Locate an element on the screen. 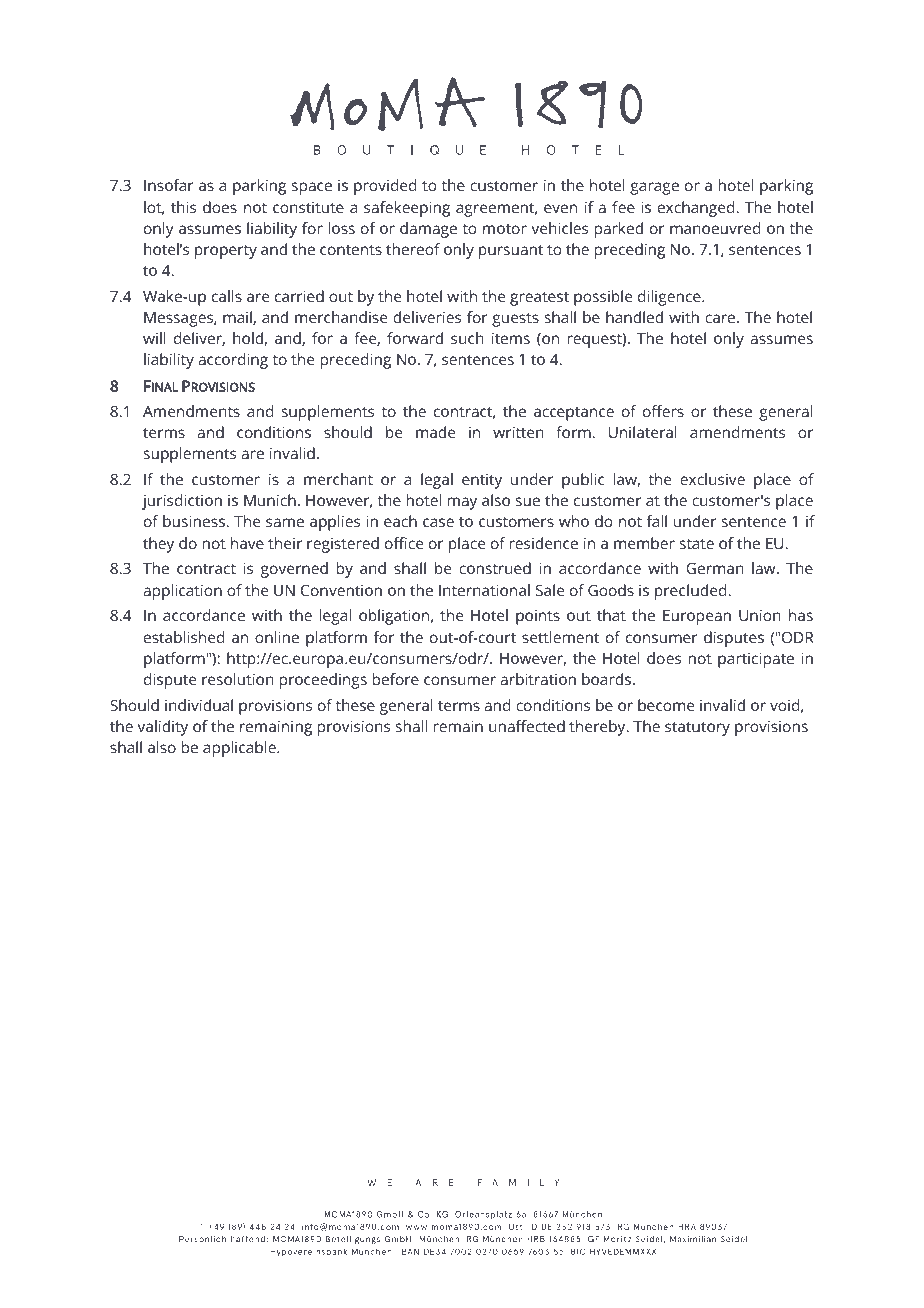 This screenshot has height=1308, width=924. construed is located at coordinates (495, 568).
